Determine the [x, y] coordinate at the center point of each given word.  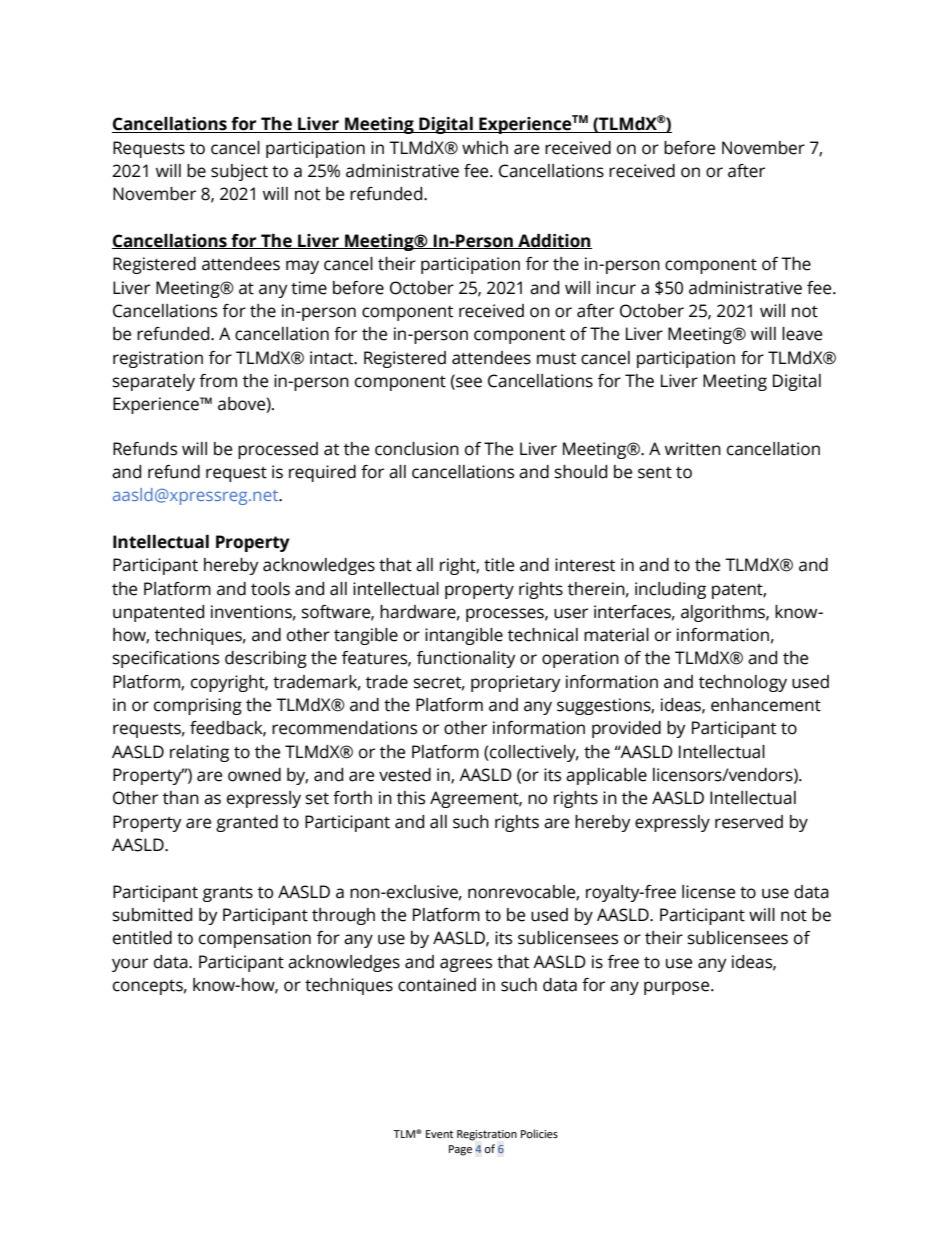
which [485, 148]
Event [439, 1134]
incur [616, 288]
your [130, 965]
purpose [678, 988]
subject [239, 172]
